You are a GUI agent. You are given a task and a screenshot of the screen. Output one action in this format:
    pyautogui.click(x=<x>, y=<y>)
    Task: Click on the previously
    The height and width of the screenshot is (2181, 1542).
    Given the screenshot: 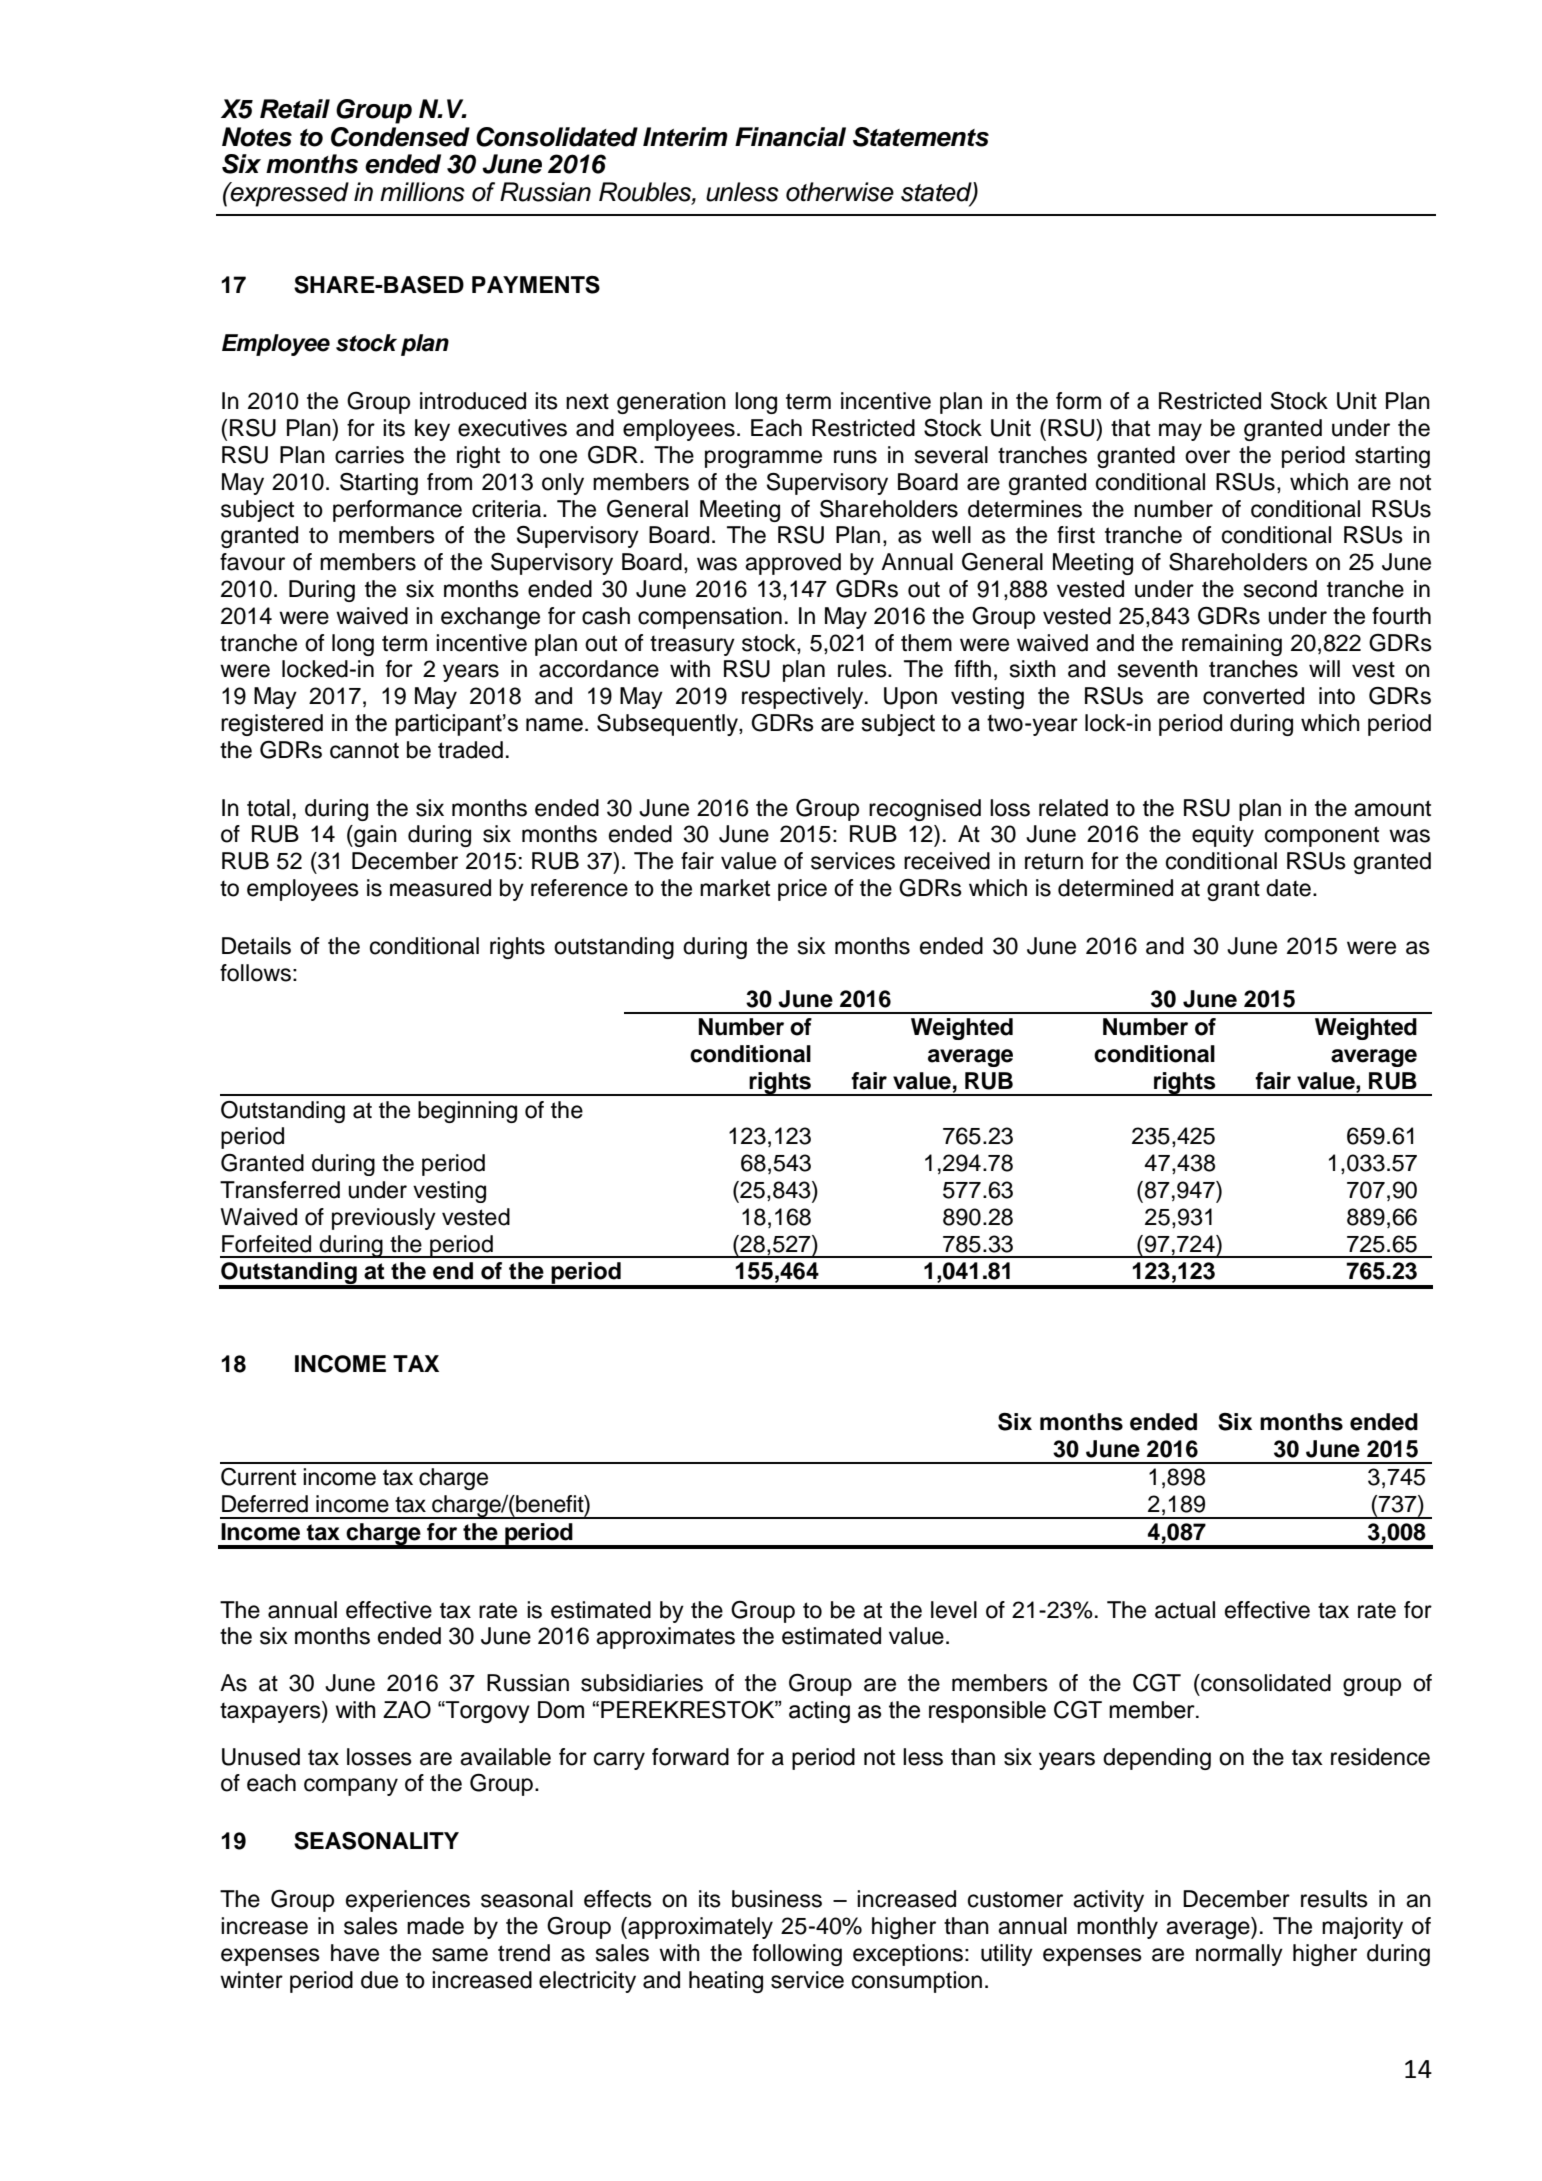 What is the action you would take?
    pyautogui.click(x=384, y=1219)
